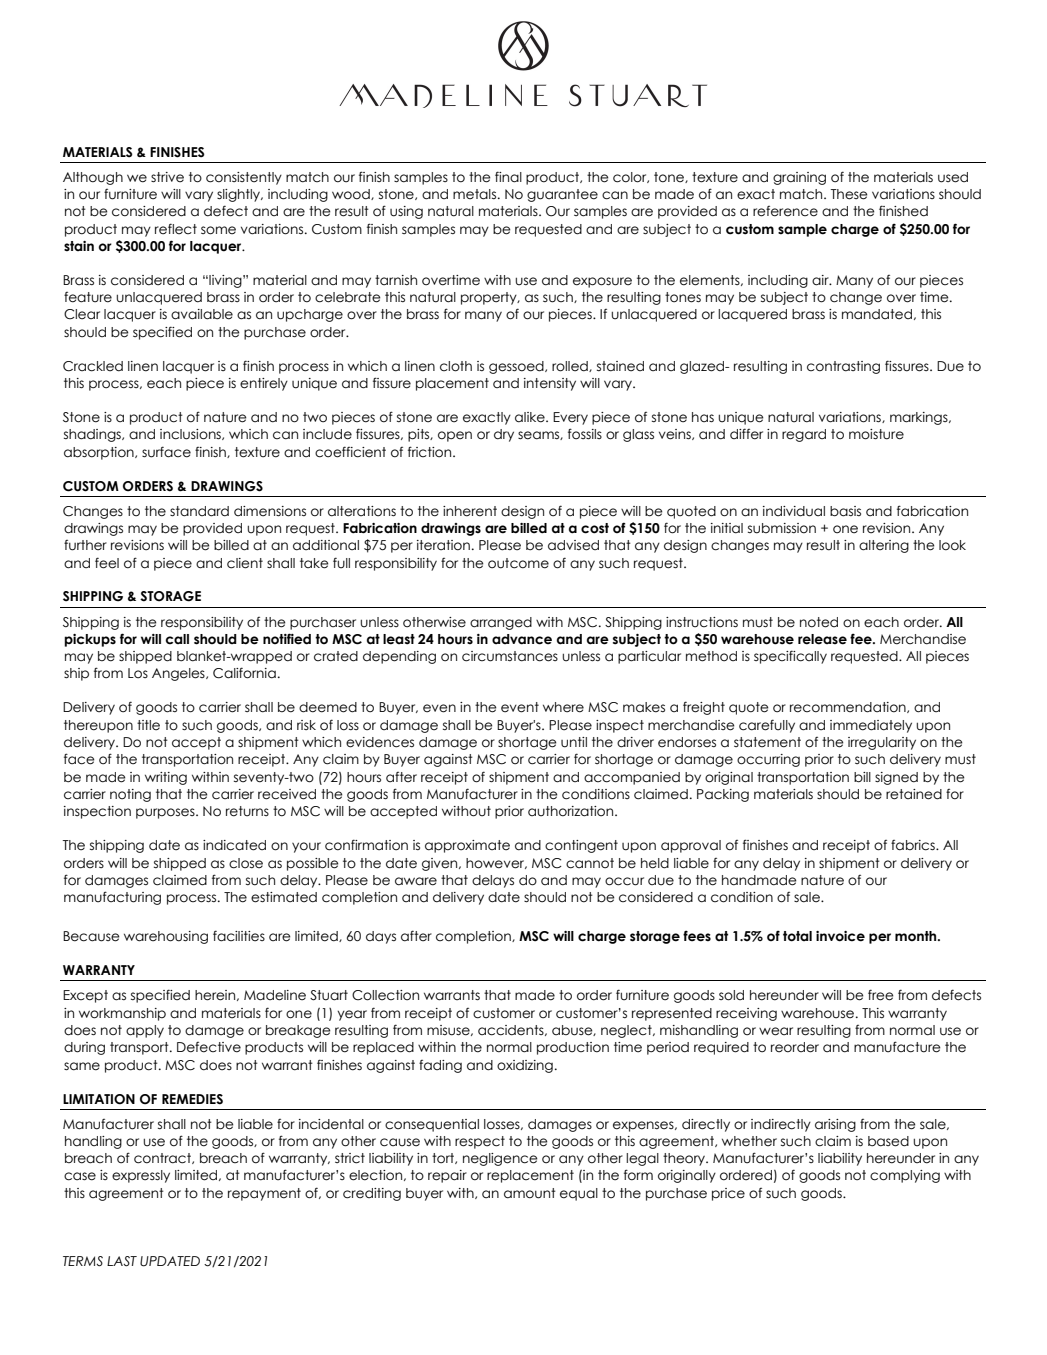 The height and width of the screenshot is (1355, 1047). I want to click on amount, so click(530, 1193).
